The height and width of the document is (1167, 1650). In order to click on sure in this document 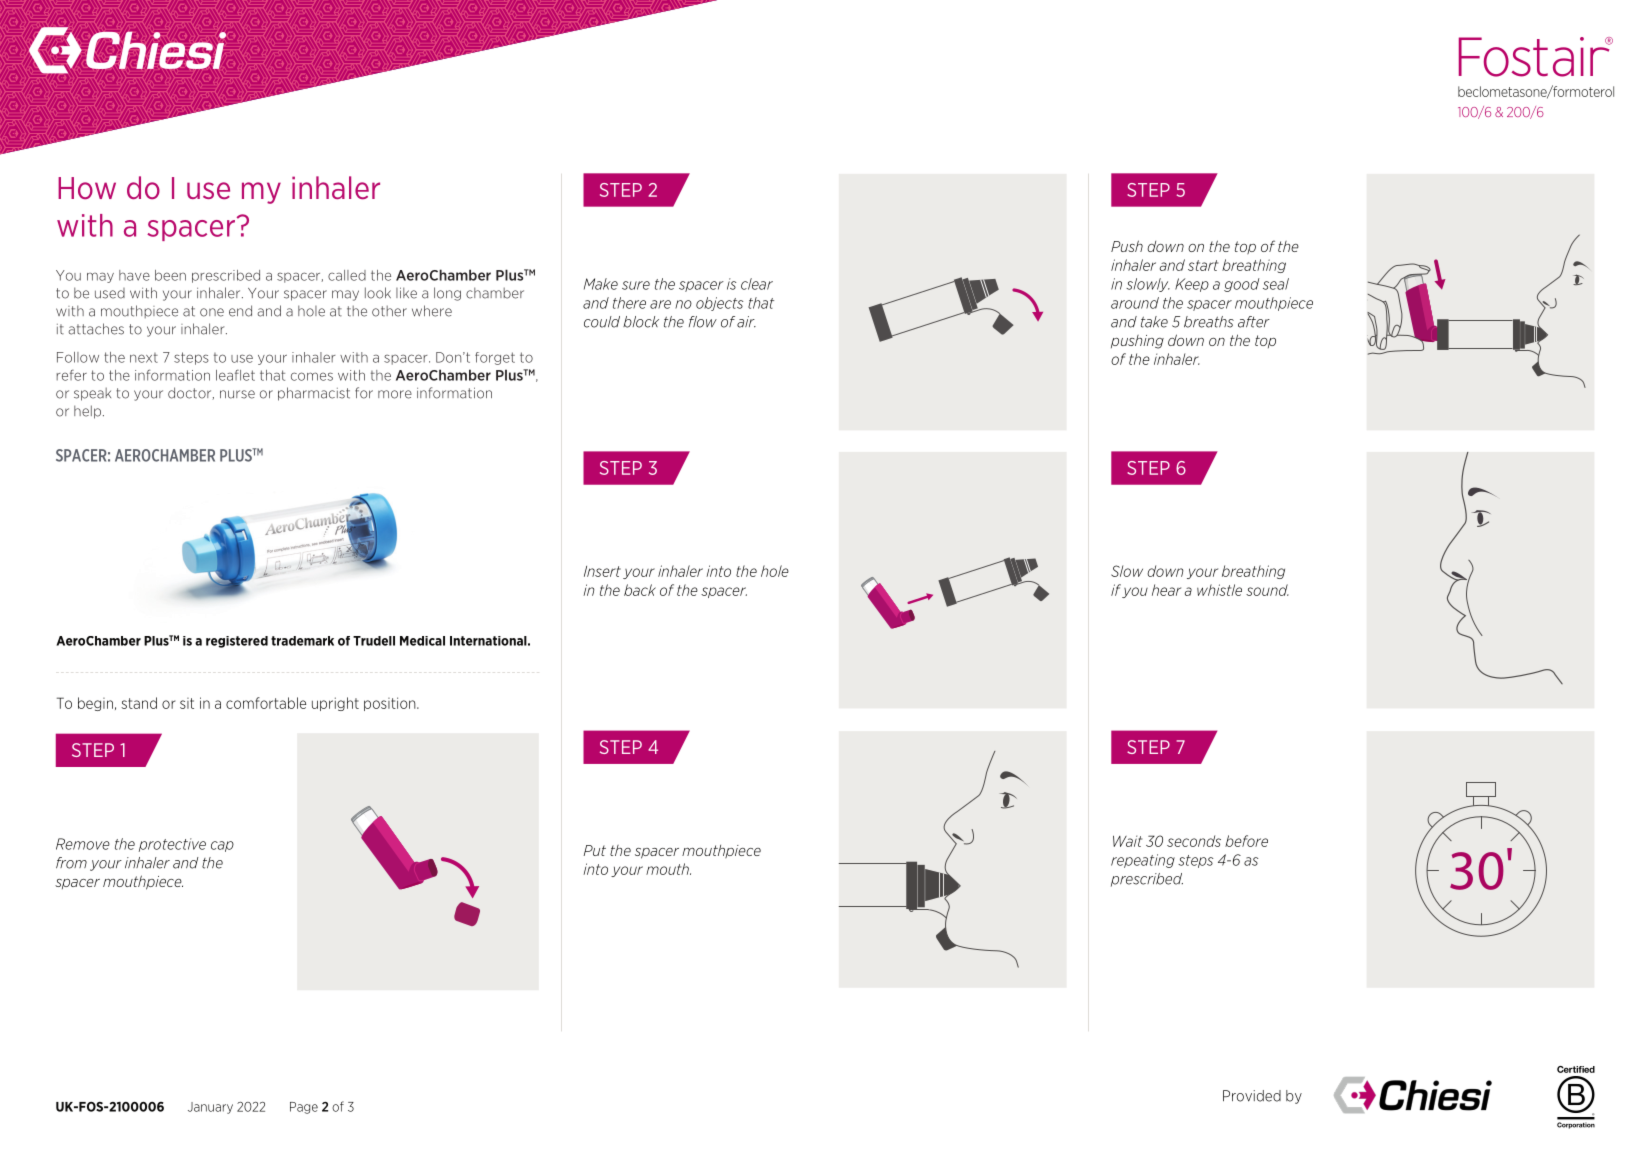, I will do `click(636, 285)`.
